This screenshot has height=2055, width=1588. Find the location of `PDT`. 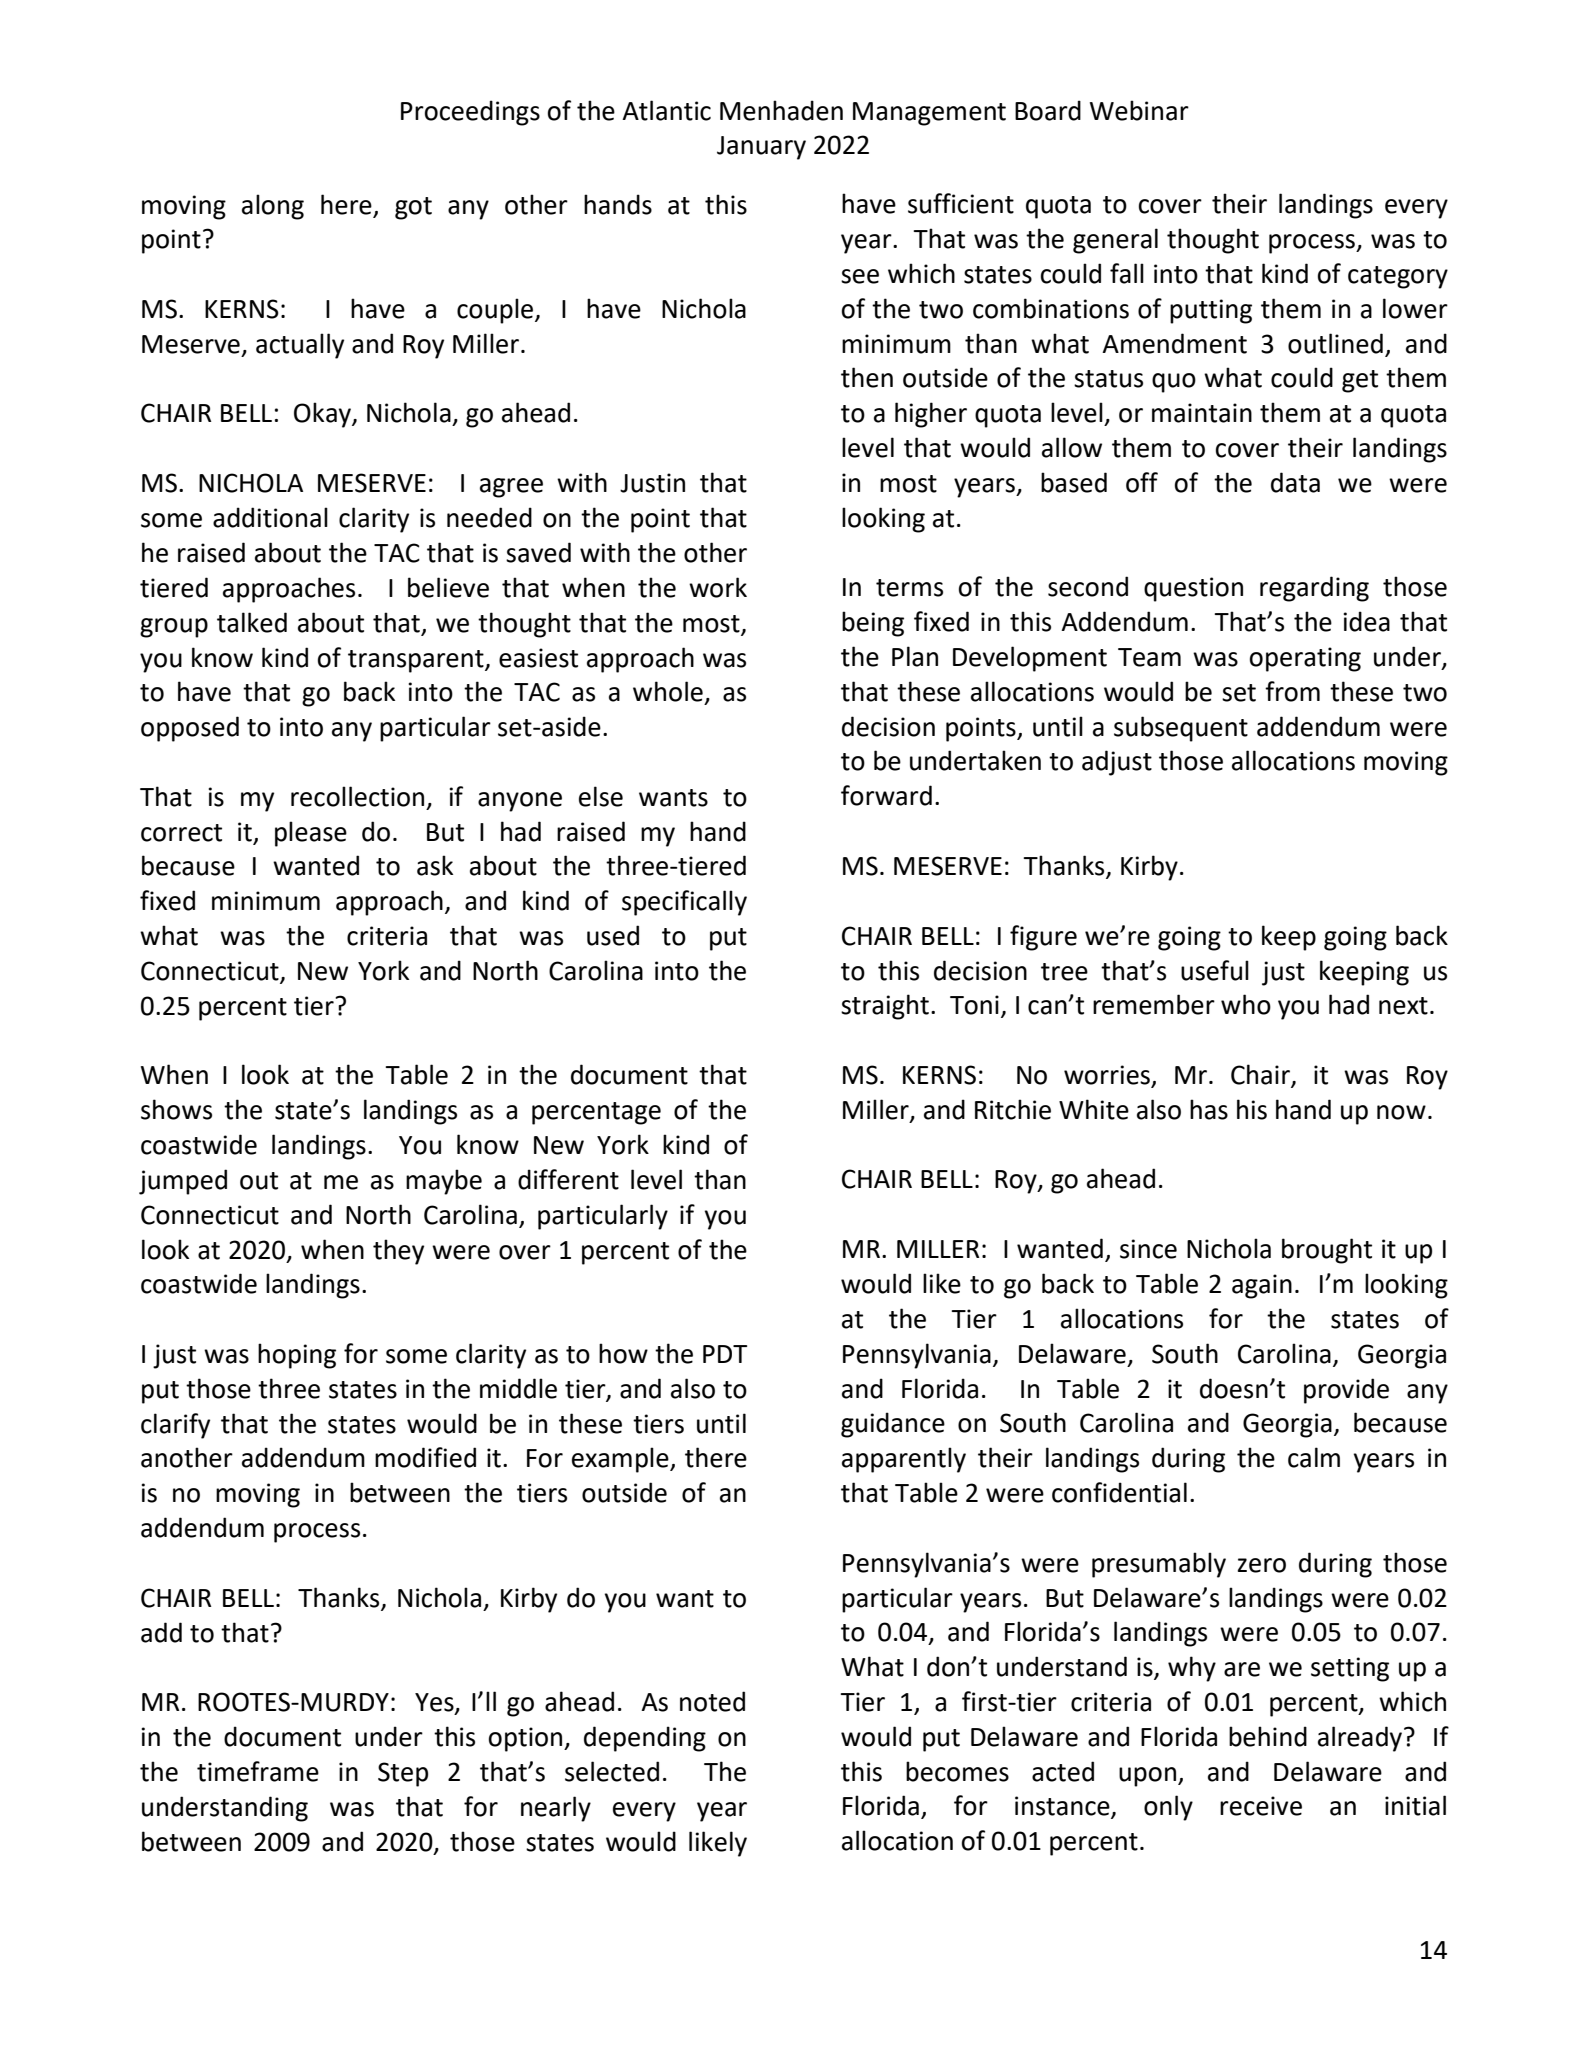

PDT is located at coordinates (725, 1354).
